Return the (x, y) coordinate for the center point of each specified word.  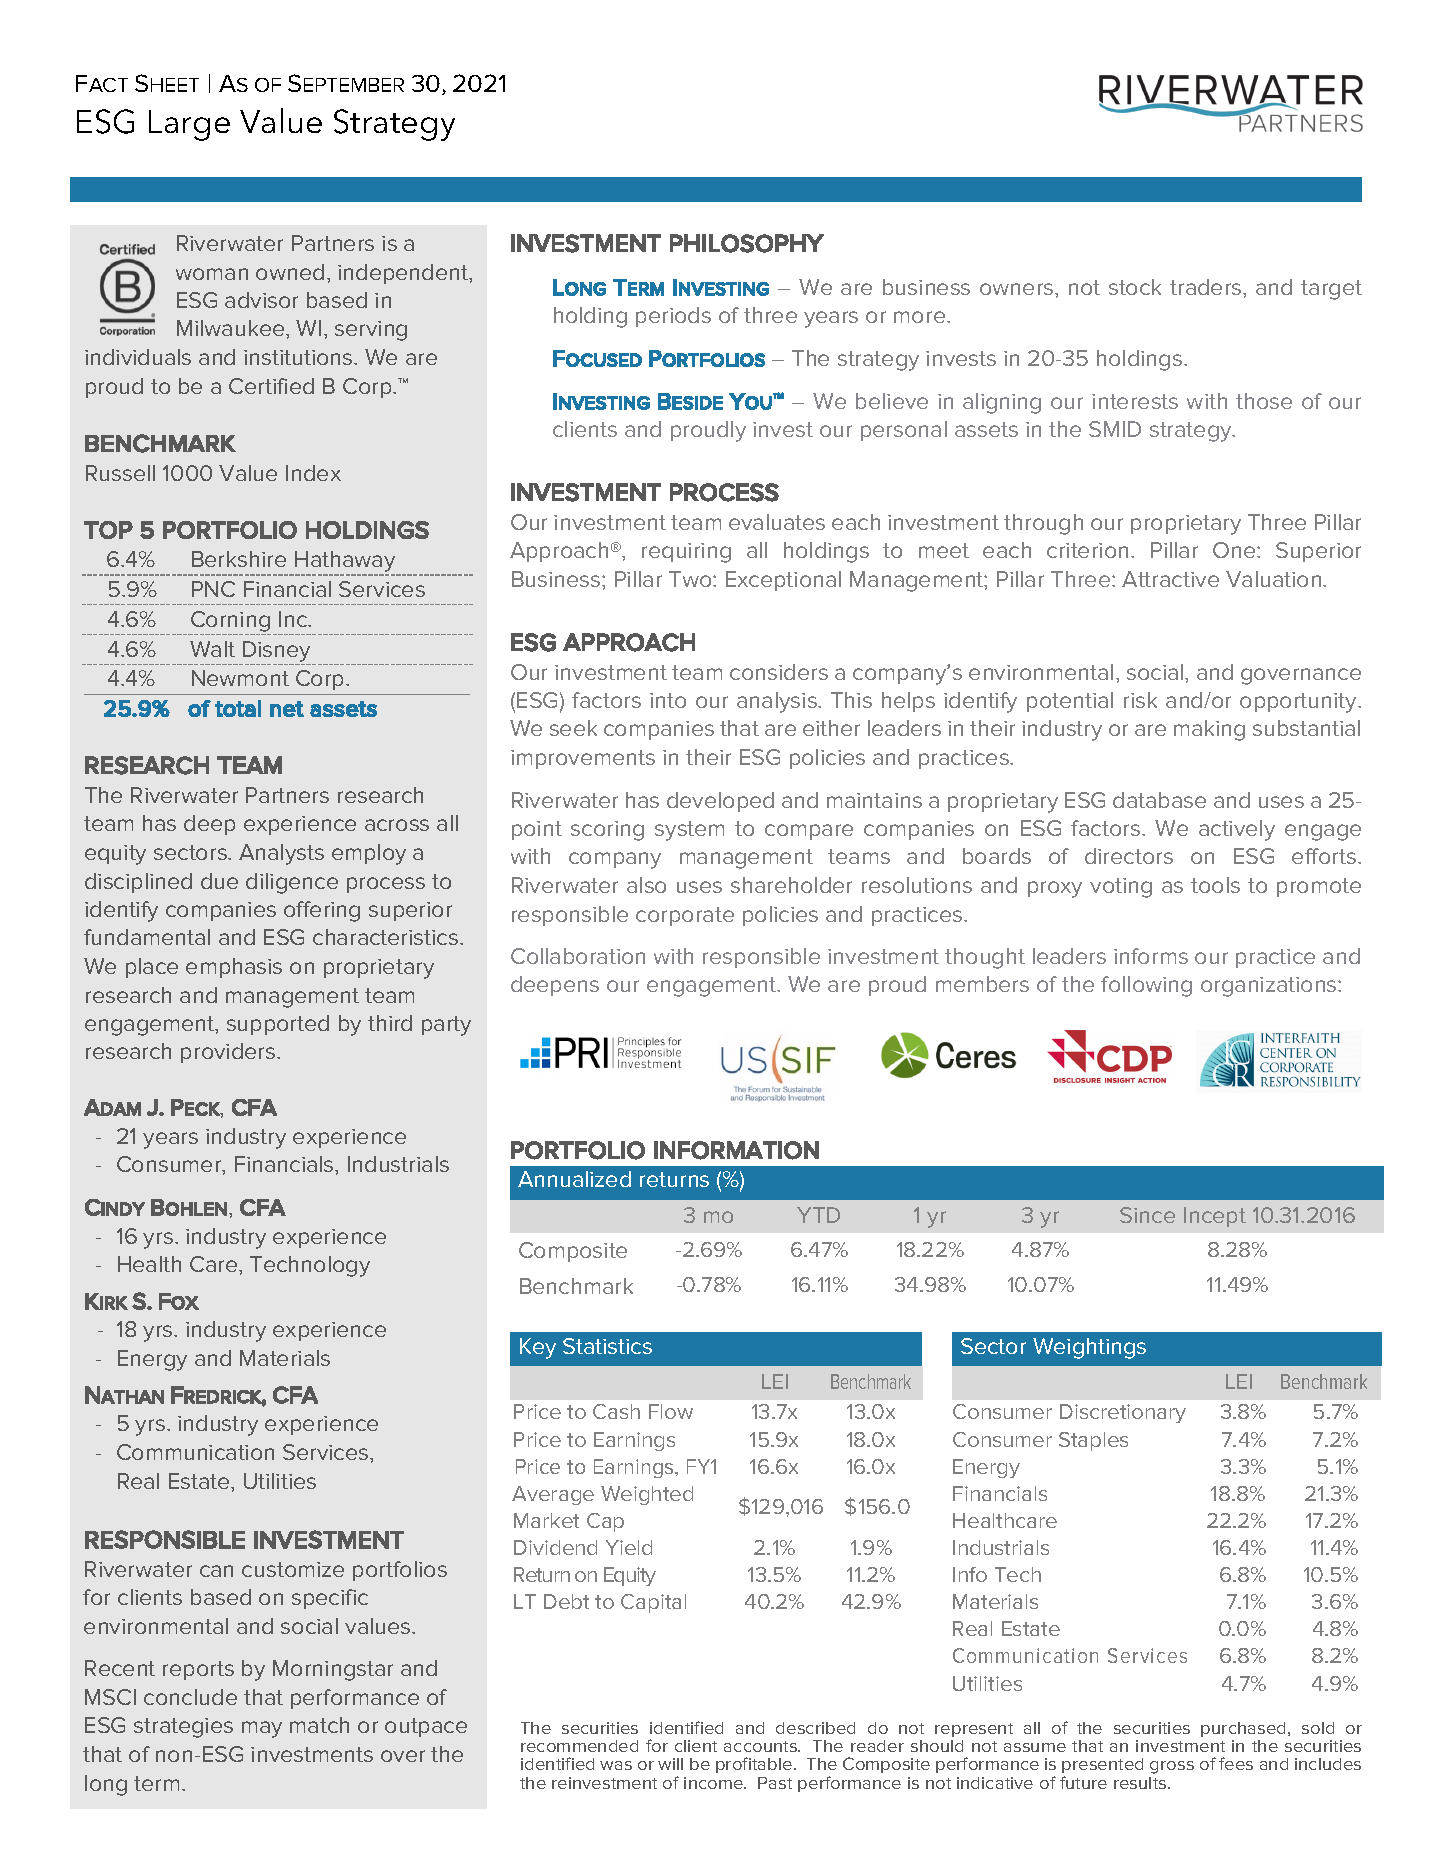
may (262, 1729)
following (1146, 986)
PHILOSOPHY (747, 243)
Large (189, 125)
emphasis (234, 968)
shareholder (791, 885)
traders (1207, 287)
